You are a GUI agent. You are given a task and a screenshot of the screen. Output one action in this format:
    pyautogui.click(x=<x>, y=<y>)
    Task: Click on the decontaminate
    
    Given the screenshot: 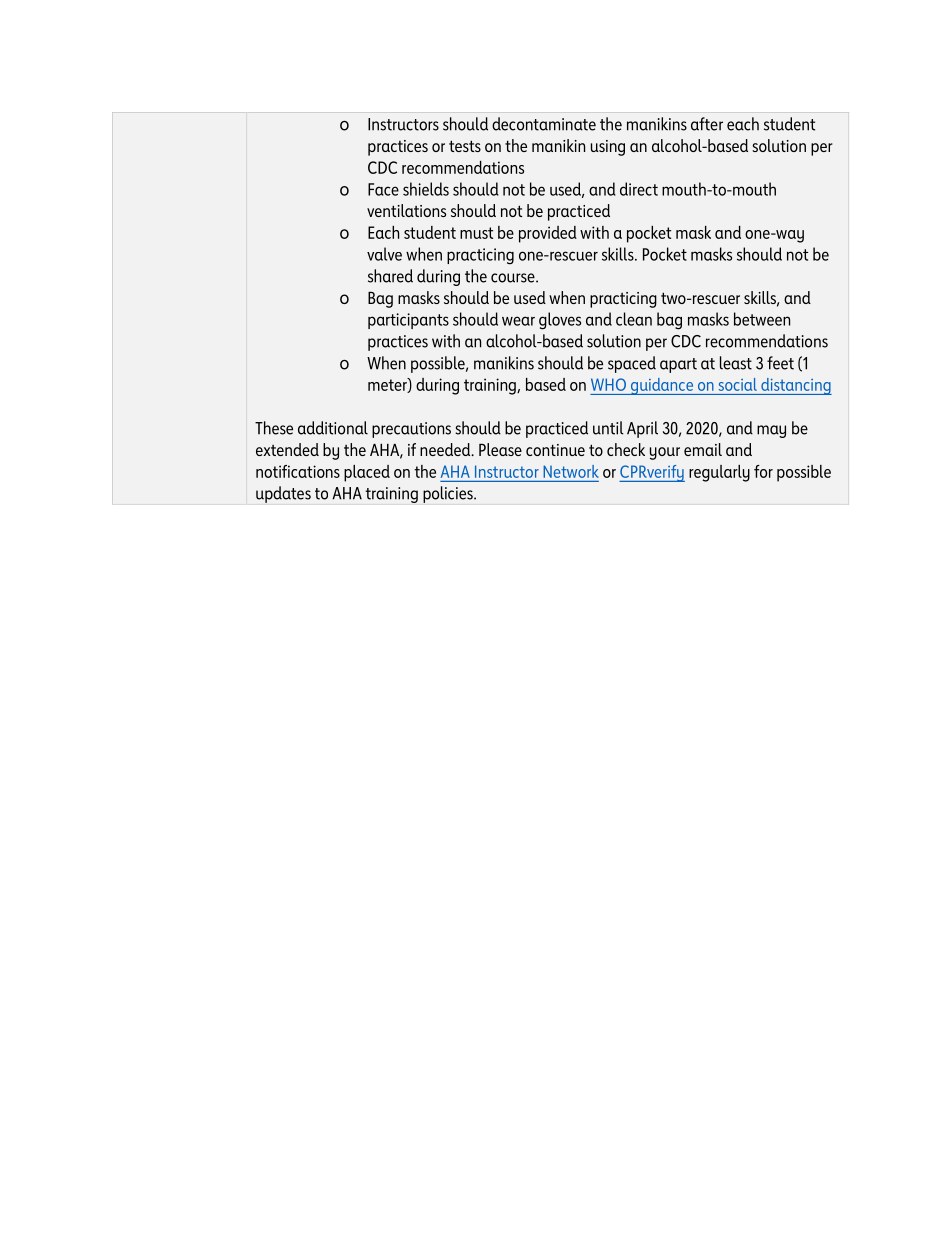 What is the action you would take?
    pyautogui.click(x=544, y=124)
